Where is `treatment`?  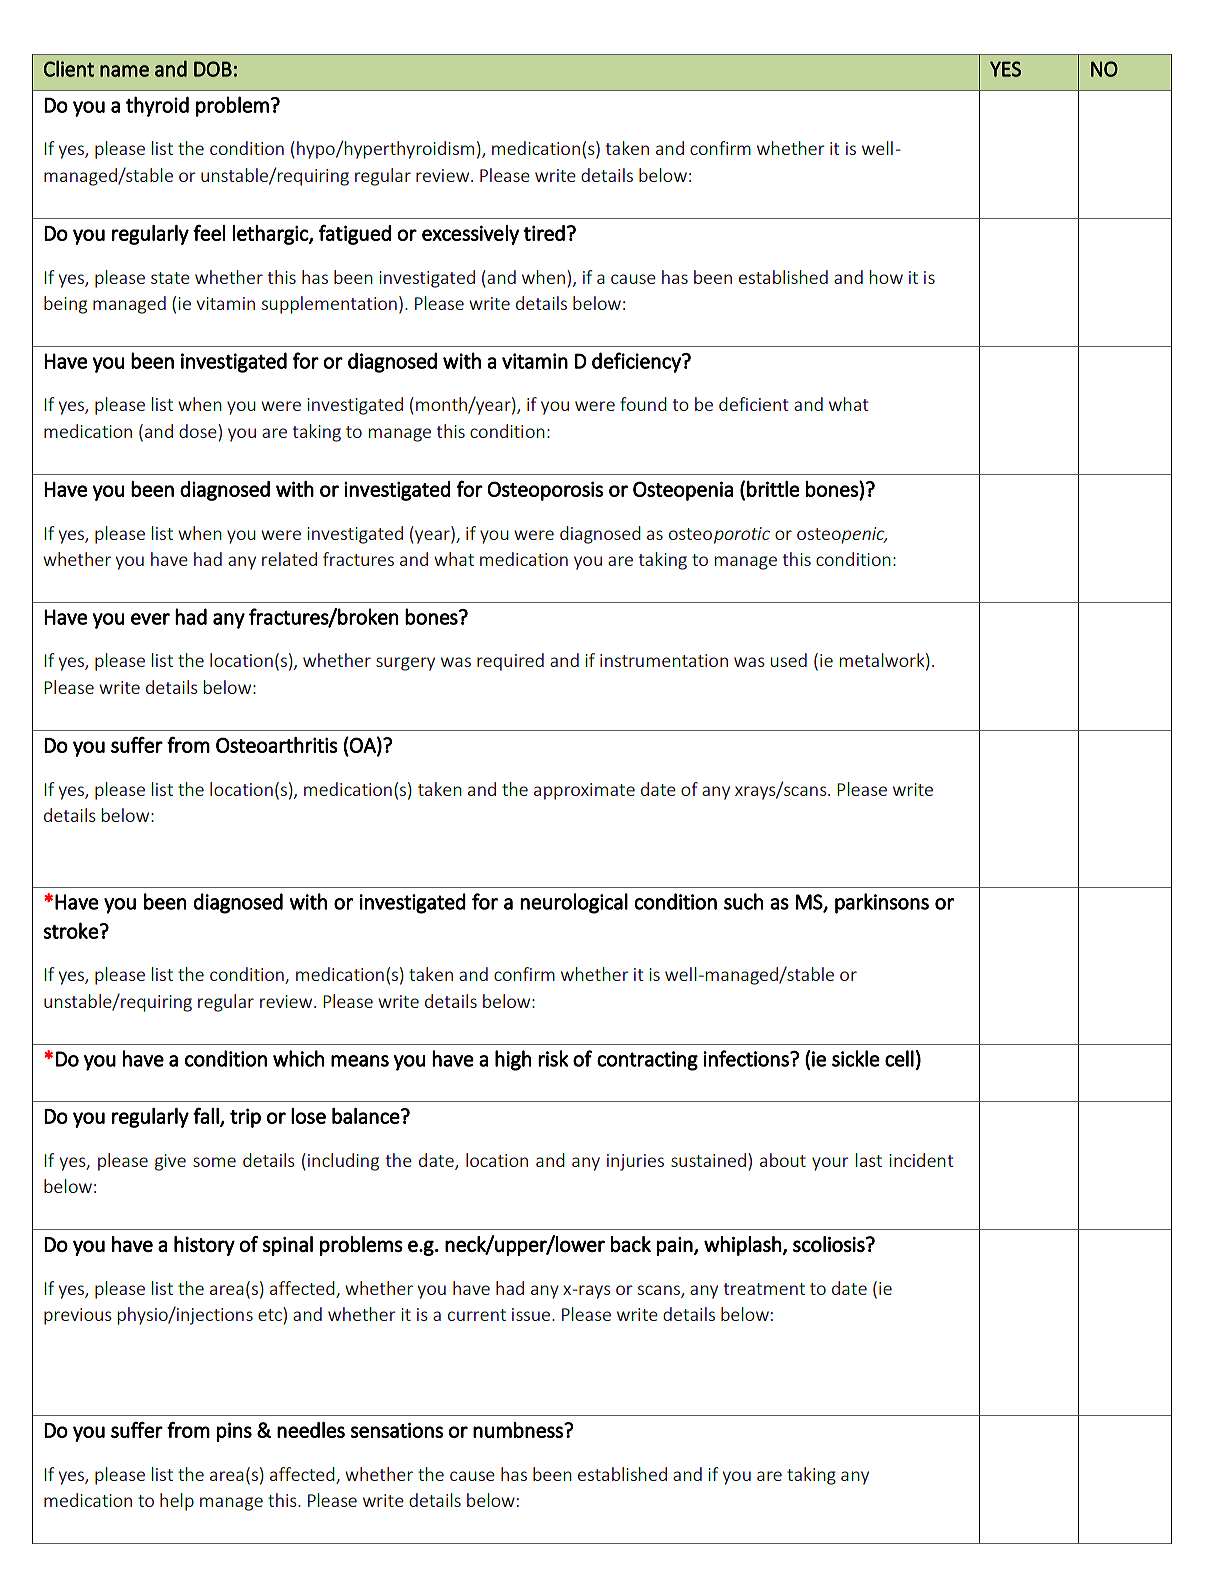 treatment is located at coordinates (764, 1289).
